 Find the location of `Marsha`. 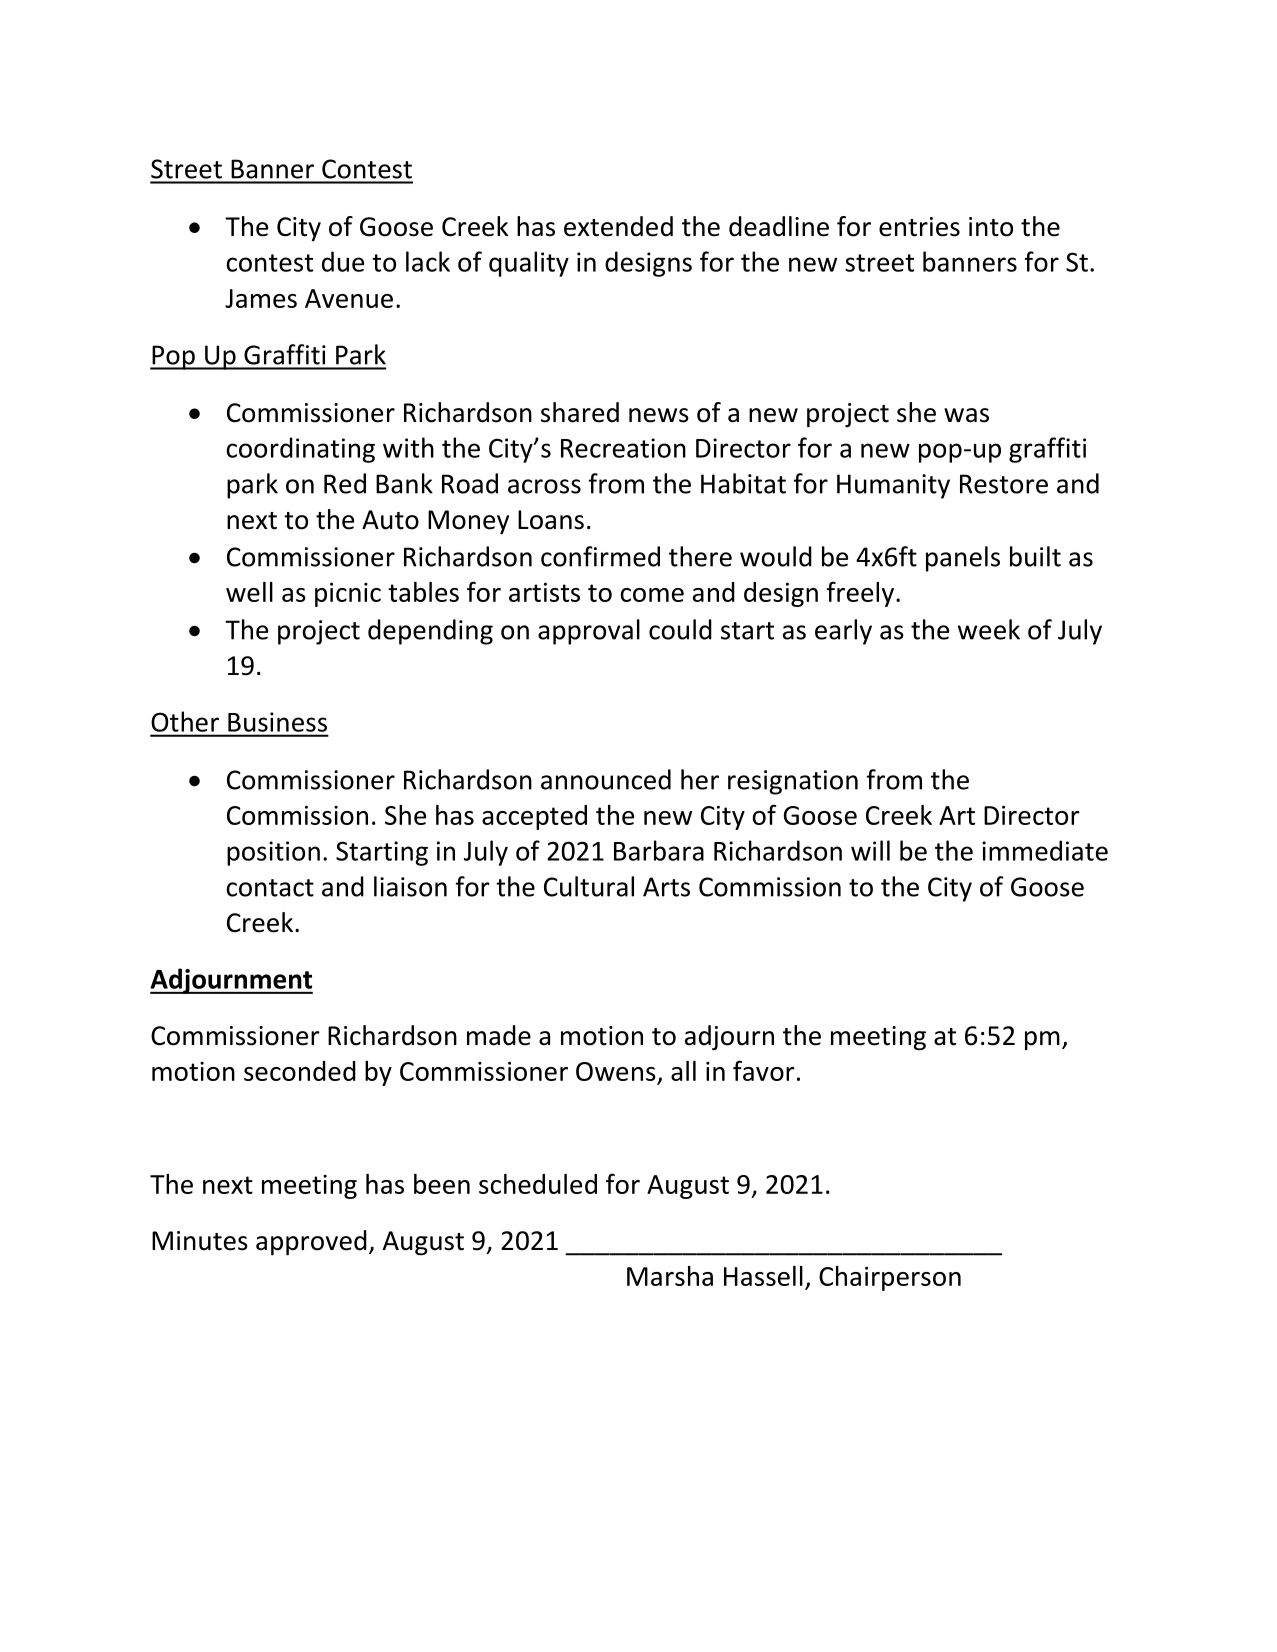

Marsha is located at coordinates (670, 1276).
